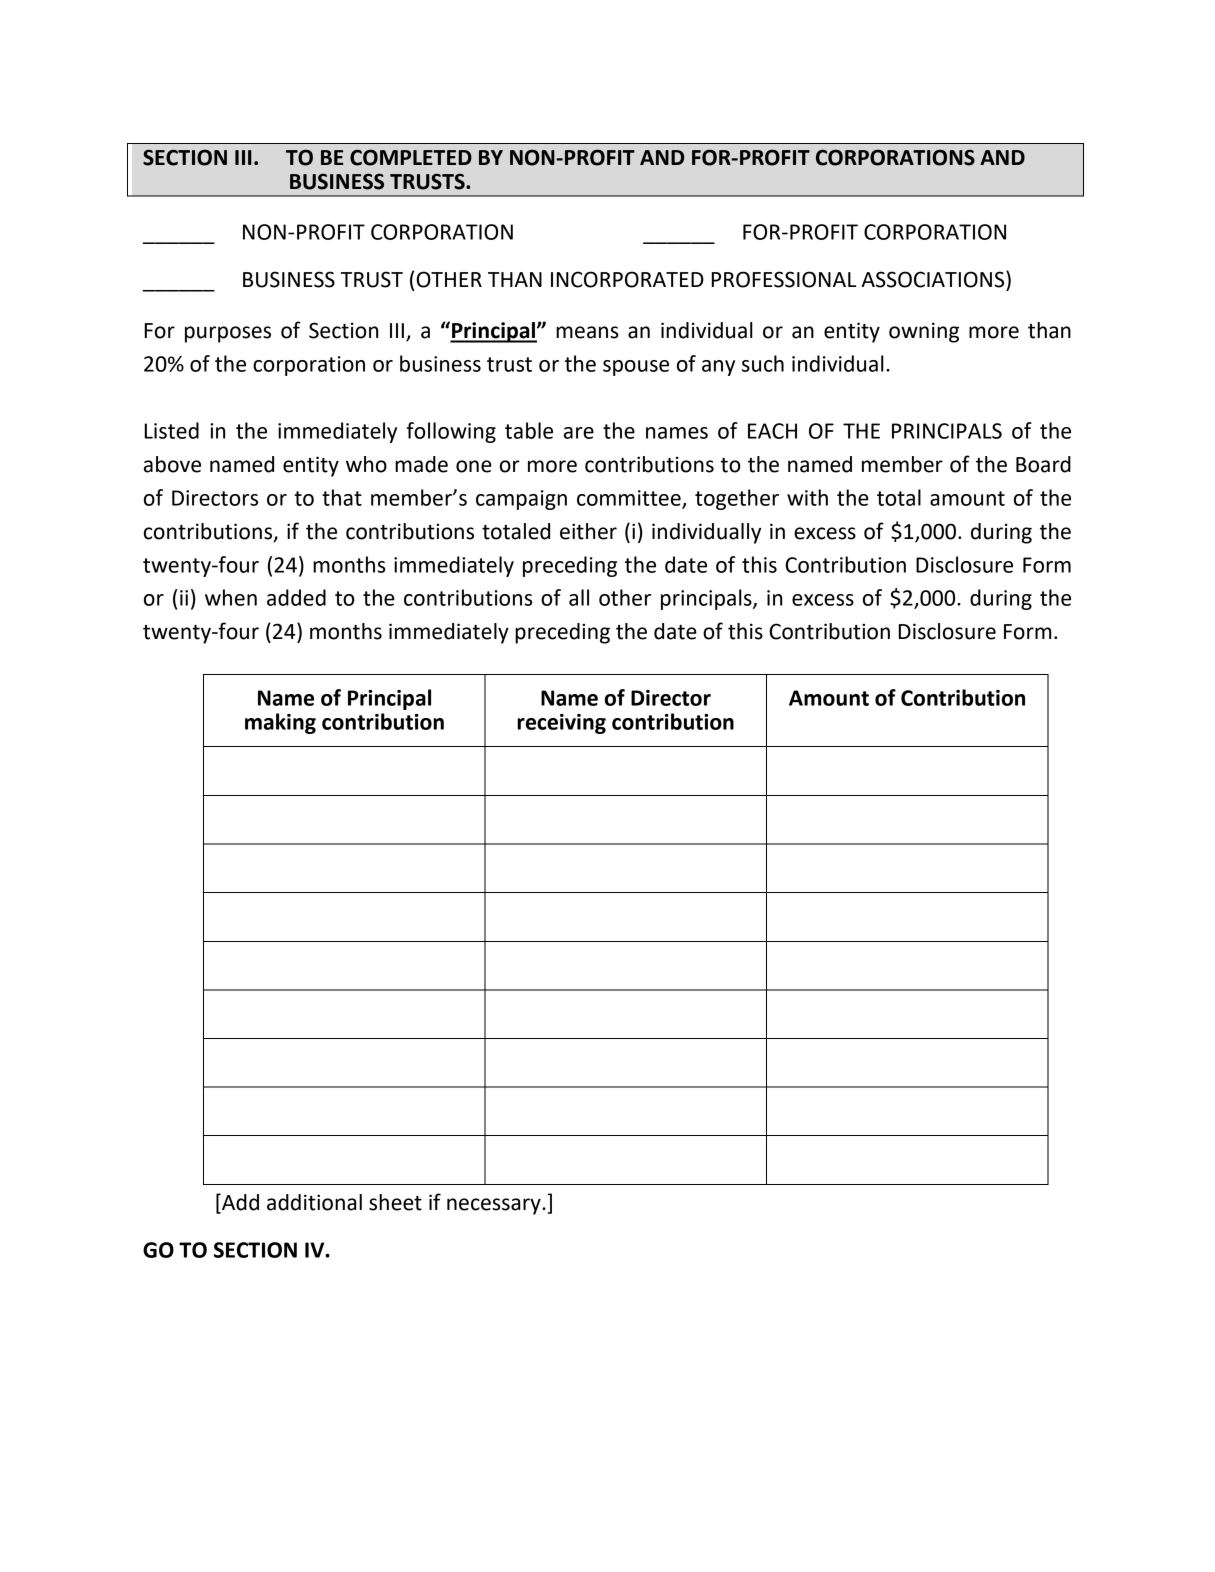  I want to click on spouse, so click(636, 368).
